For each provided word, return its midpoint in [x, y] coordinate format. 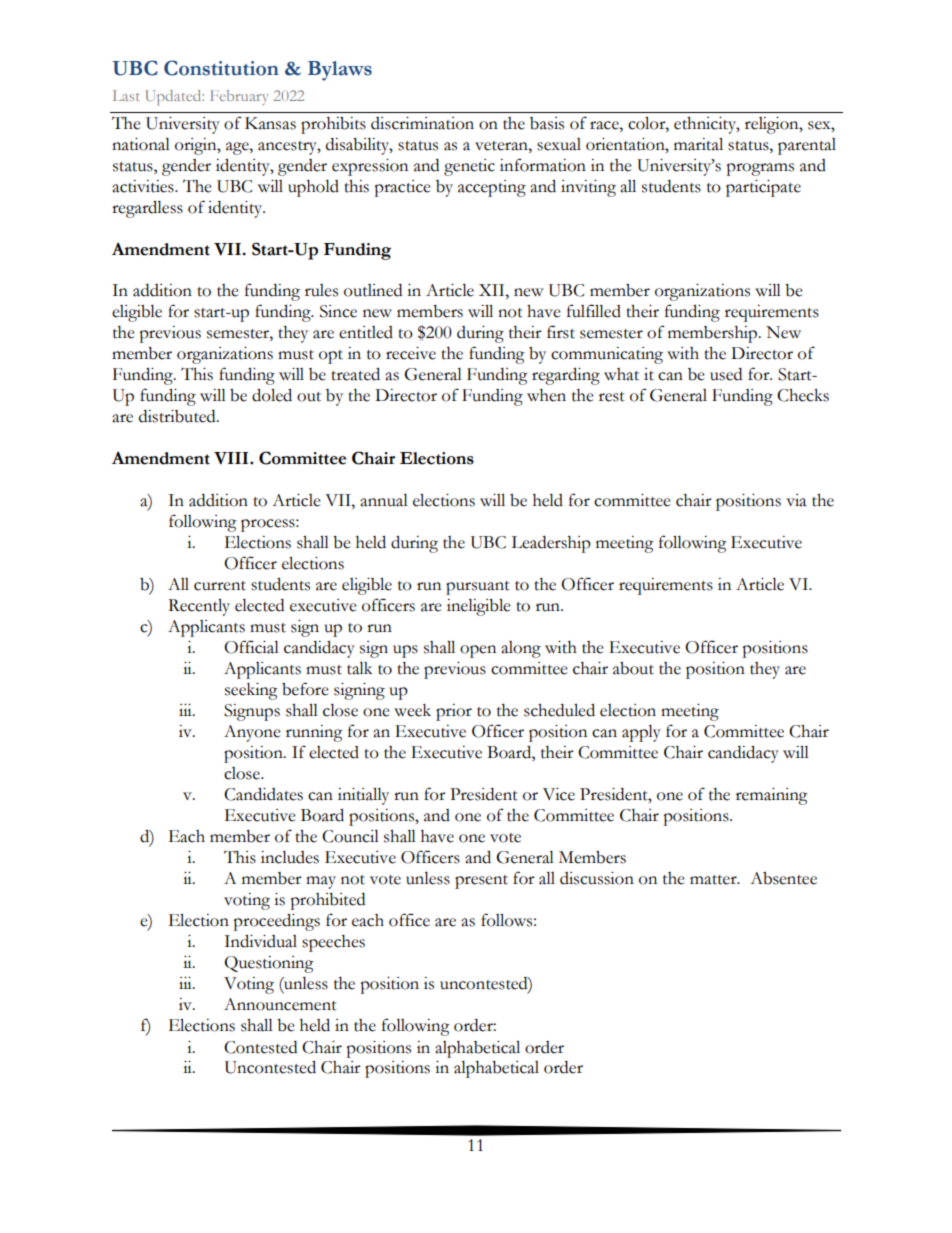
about [633, 668]
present [481, 882]
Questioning [269, 964]
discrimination [422, 123]
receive [411, 353]
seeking [251, 691]
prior [454, 712]
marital [698, 144]
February [239, 97]
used [726, 374]
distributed [178, 416]
